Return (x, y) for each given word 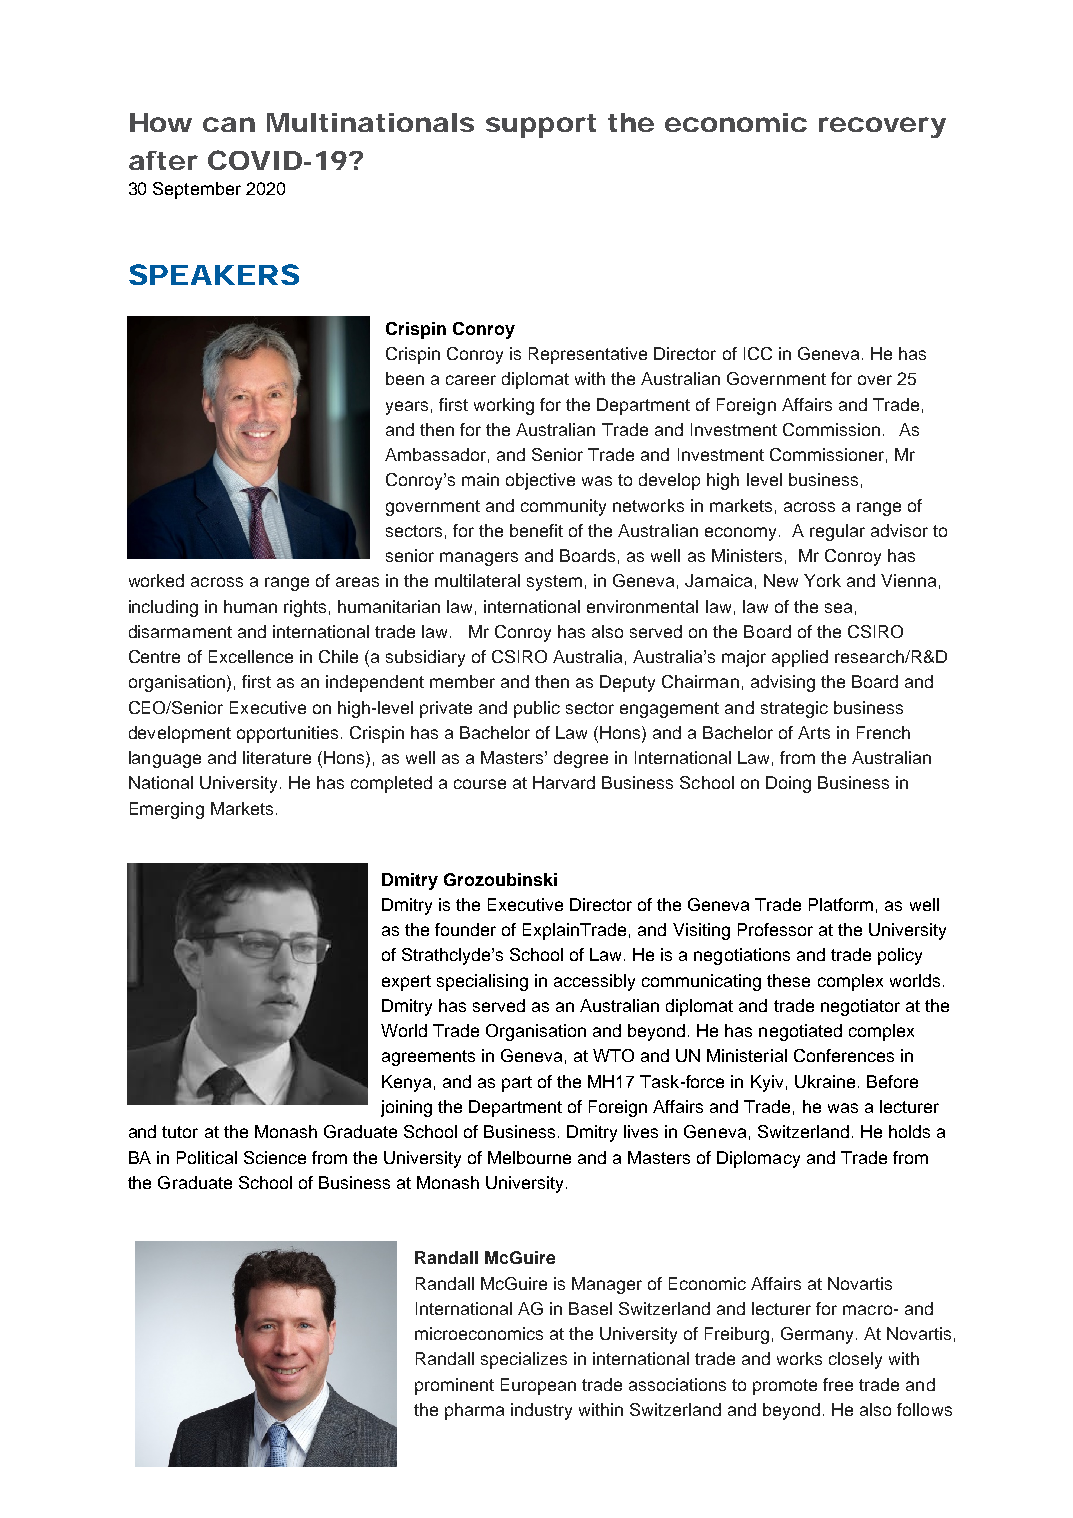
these (788, 980)
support (541, 126)
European (538, 1386)
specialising (482, 982)
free (838, 1384)
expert (406, 983)
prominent (454, 1386)
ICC (758, 353)
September (197, 190)
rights (305, 608)
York (822, 580)
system (554, 583)
